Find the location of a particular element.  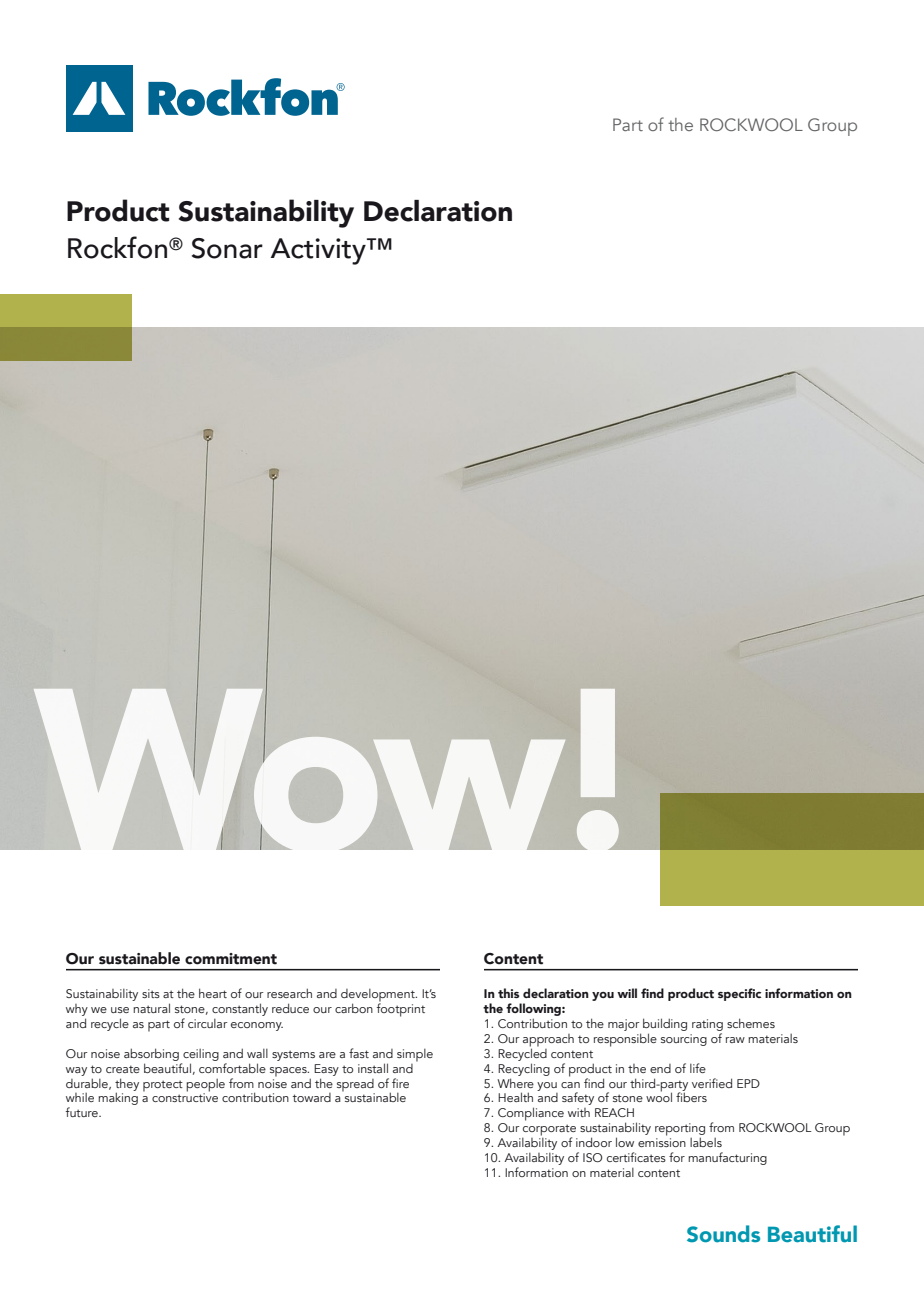

Activity is located at coordinates (319, 251).
